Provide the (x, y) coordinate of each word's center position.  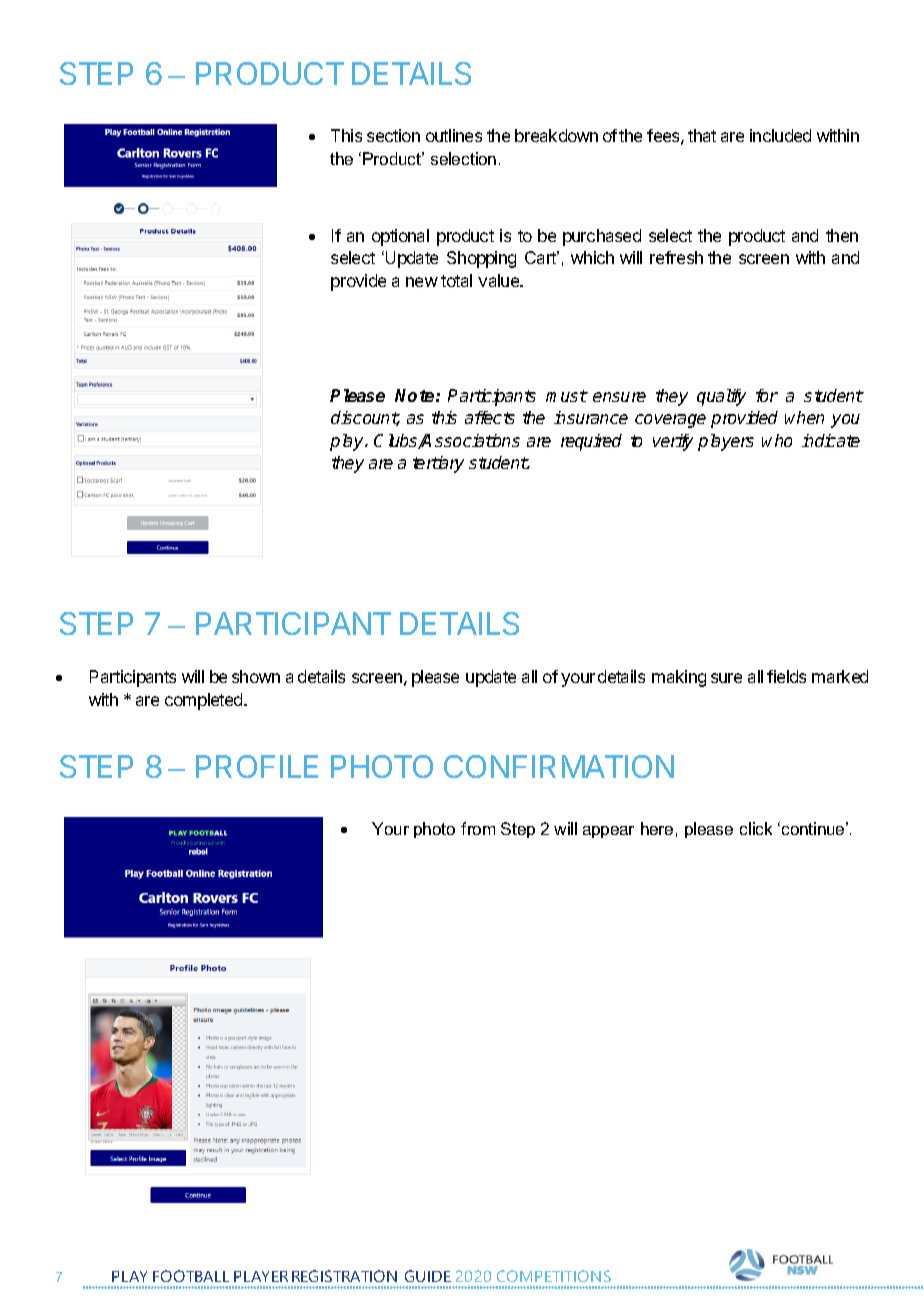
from (478, 828)
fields (786, 676)
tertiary (438, 464)
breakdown (556, 135)
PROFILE (257, 766)
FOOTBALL (191, 1276)
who (777, 440)
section (393, 135)
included (780, 135)
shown (256, 676)
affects (490, 417)
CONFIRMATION (559, 766)
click (756, 828)
